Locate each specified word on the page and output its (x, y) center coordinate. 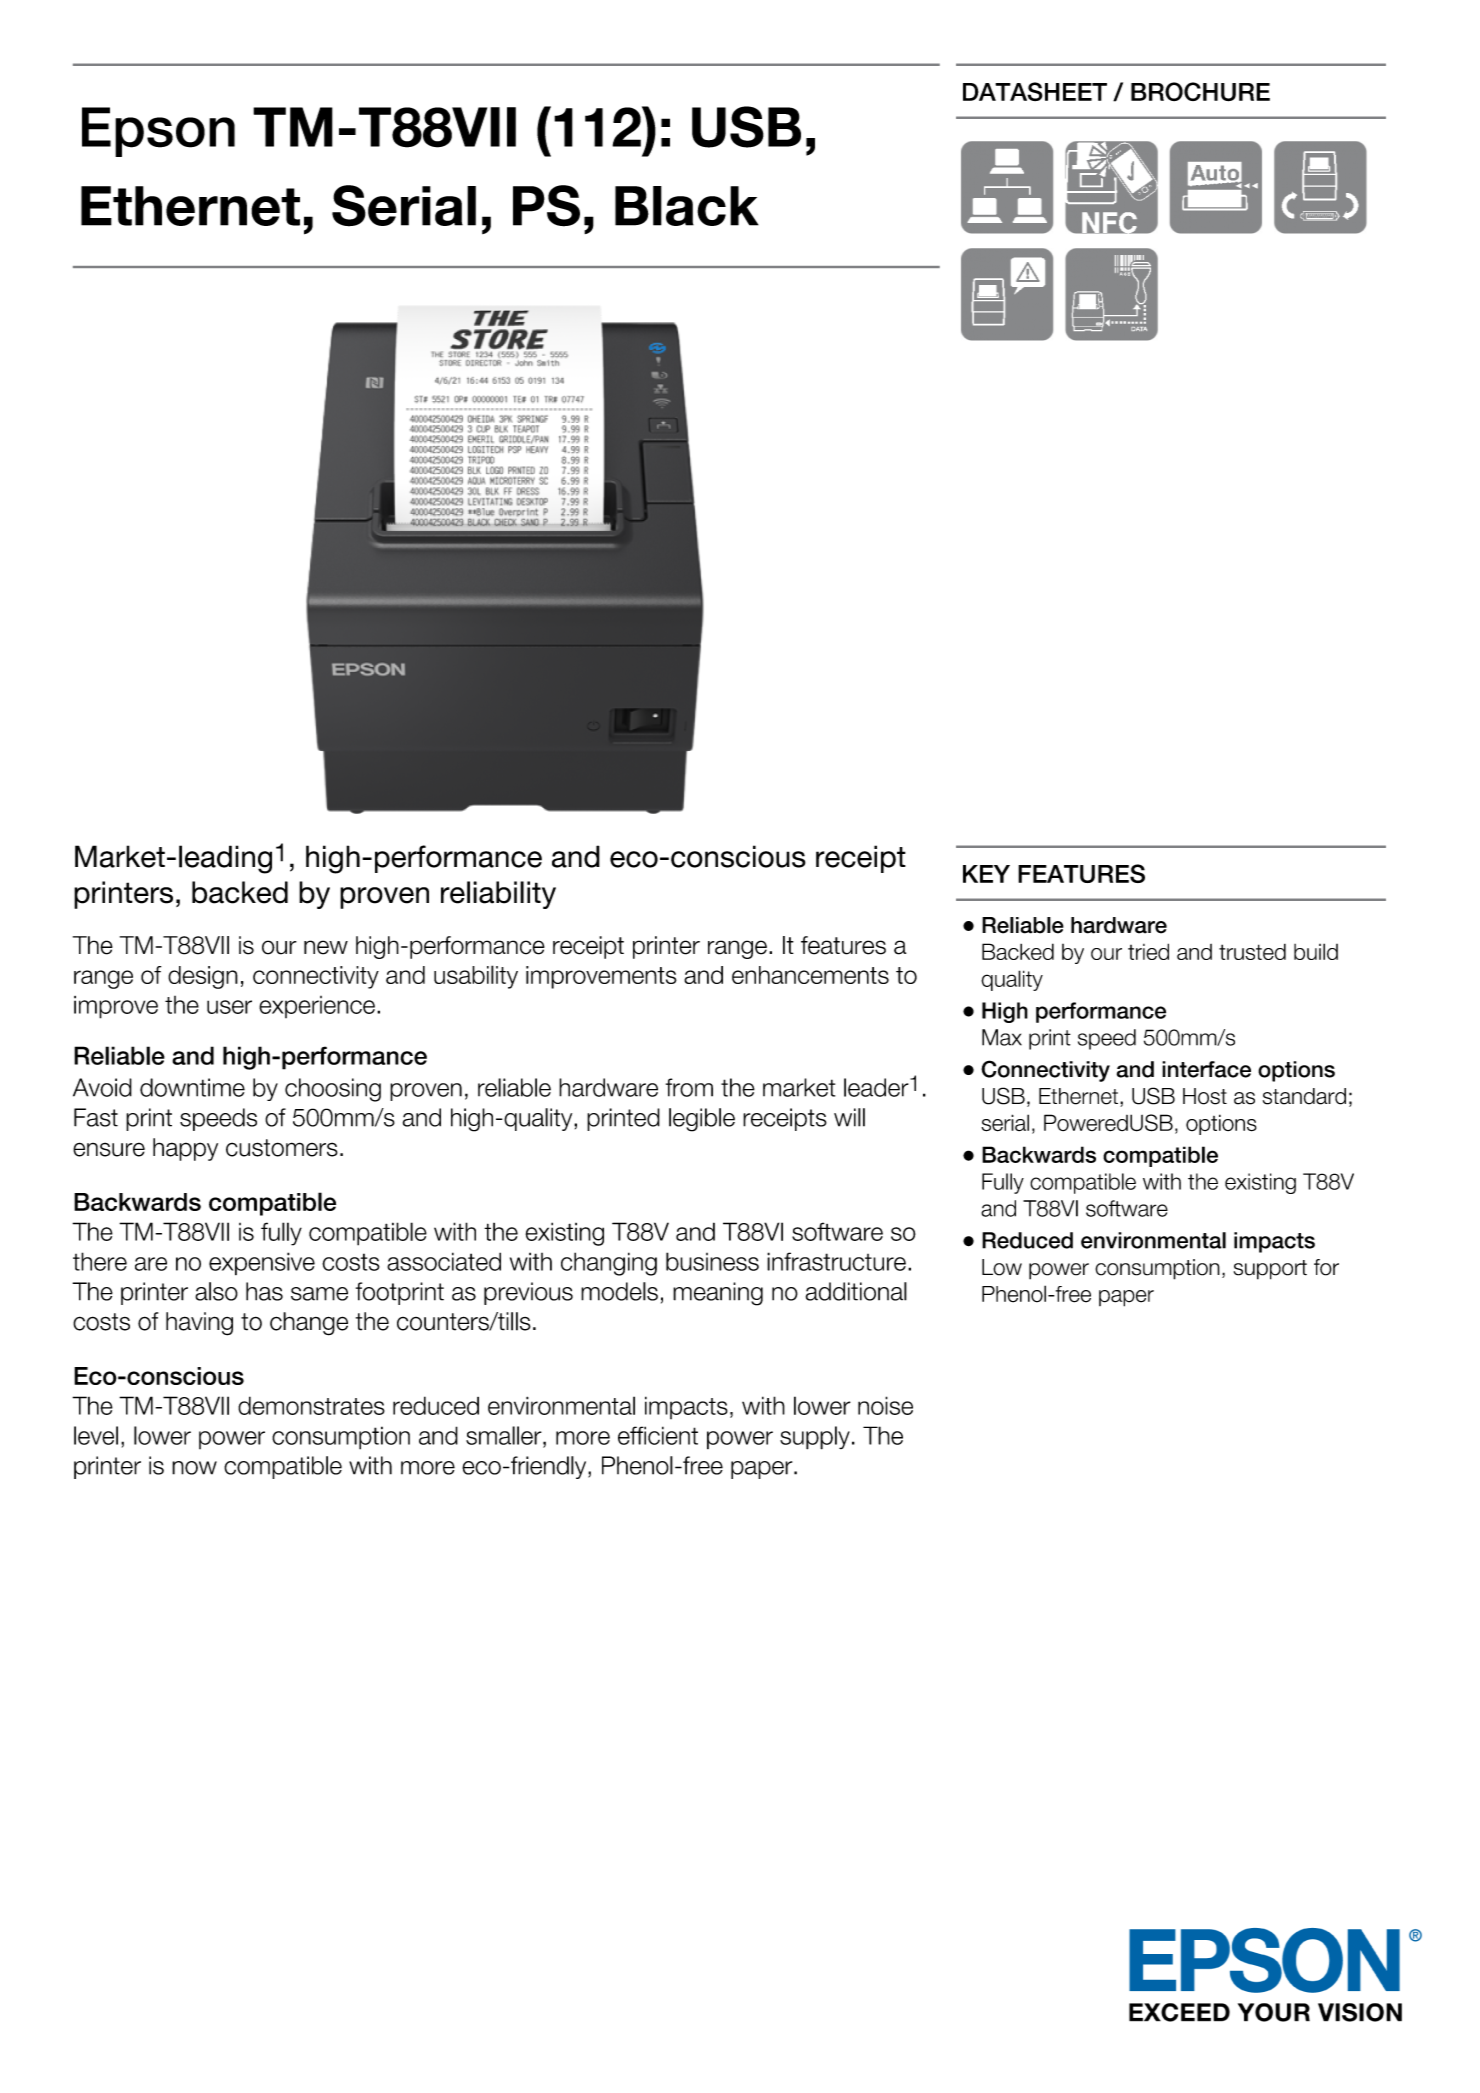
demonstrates (311, 1405)
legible (702, 1120)
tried (1148, 951)
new (326, 947)
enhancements (810, 975)
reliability (498, 895)
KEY (986, 874)
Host (1205, 1096)
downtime (192, 1087)
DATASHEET (1035, 91)
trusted (1252, 952)
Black (687, 206)
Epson (158, 132)
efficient (658, 1435)
